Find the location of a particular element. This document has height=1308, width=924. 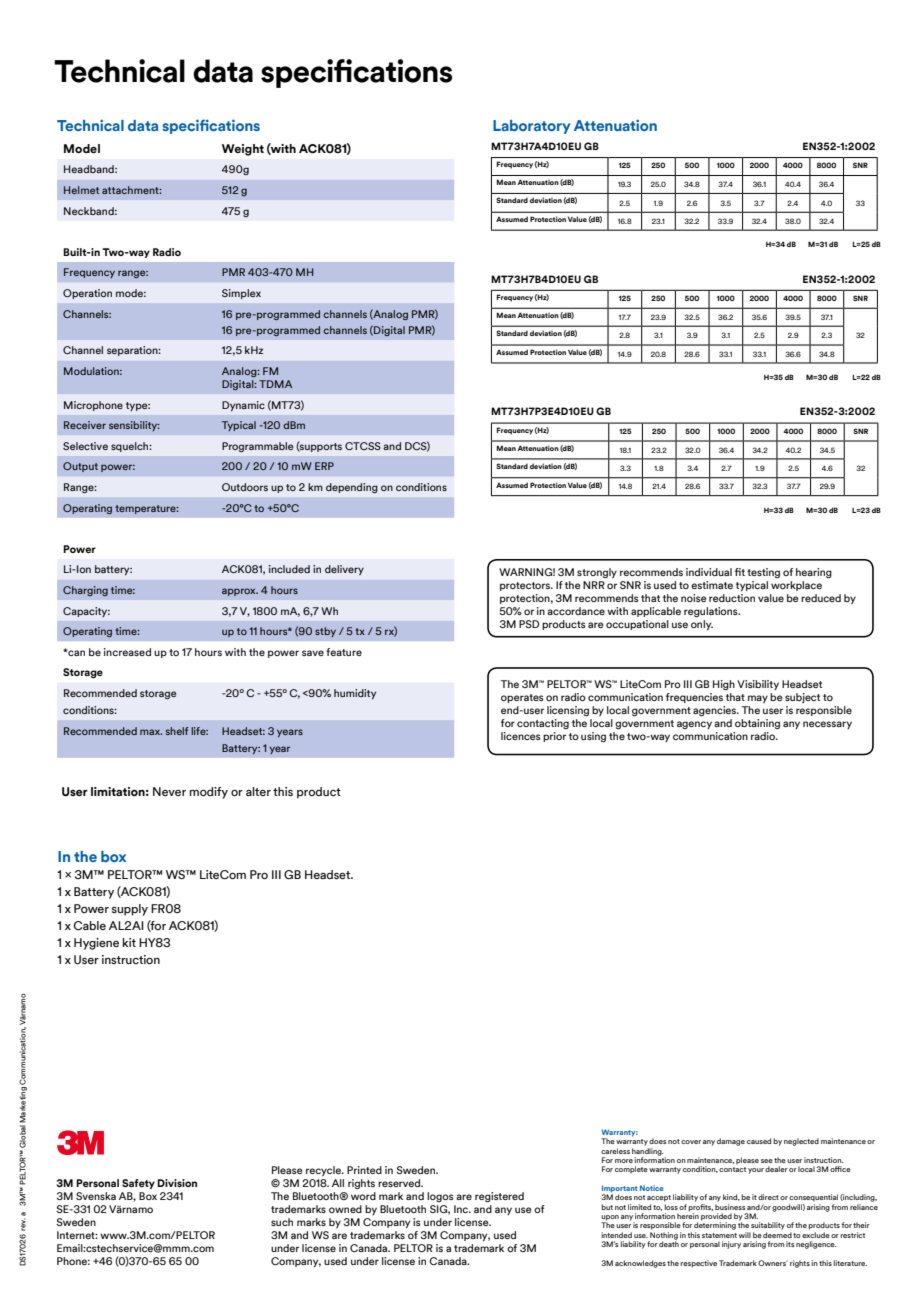

kit is located at coordinates (129, 942).
